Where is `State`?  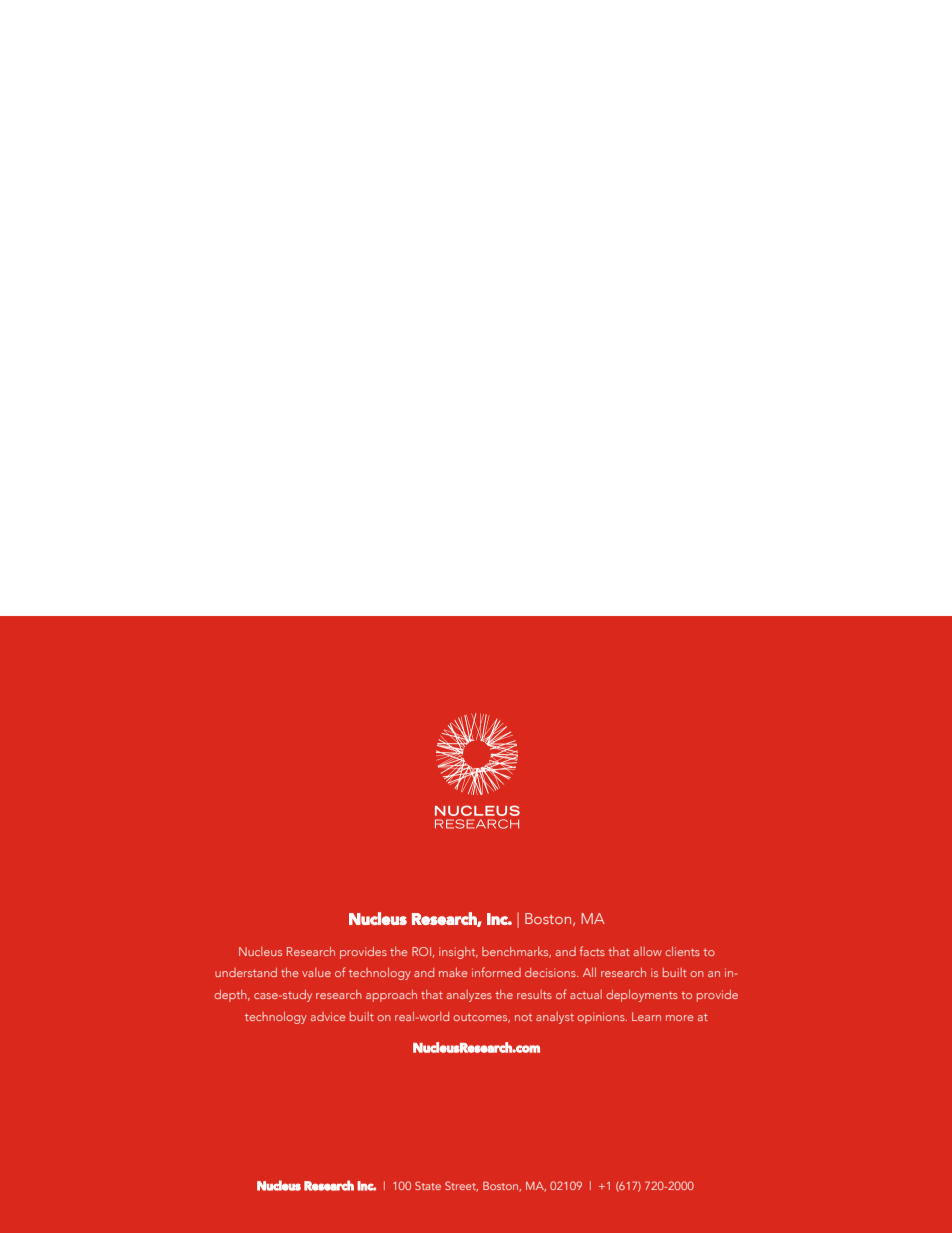 State is located at coordinates (428, 1185).
